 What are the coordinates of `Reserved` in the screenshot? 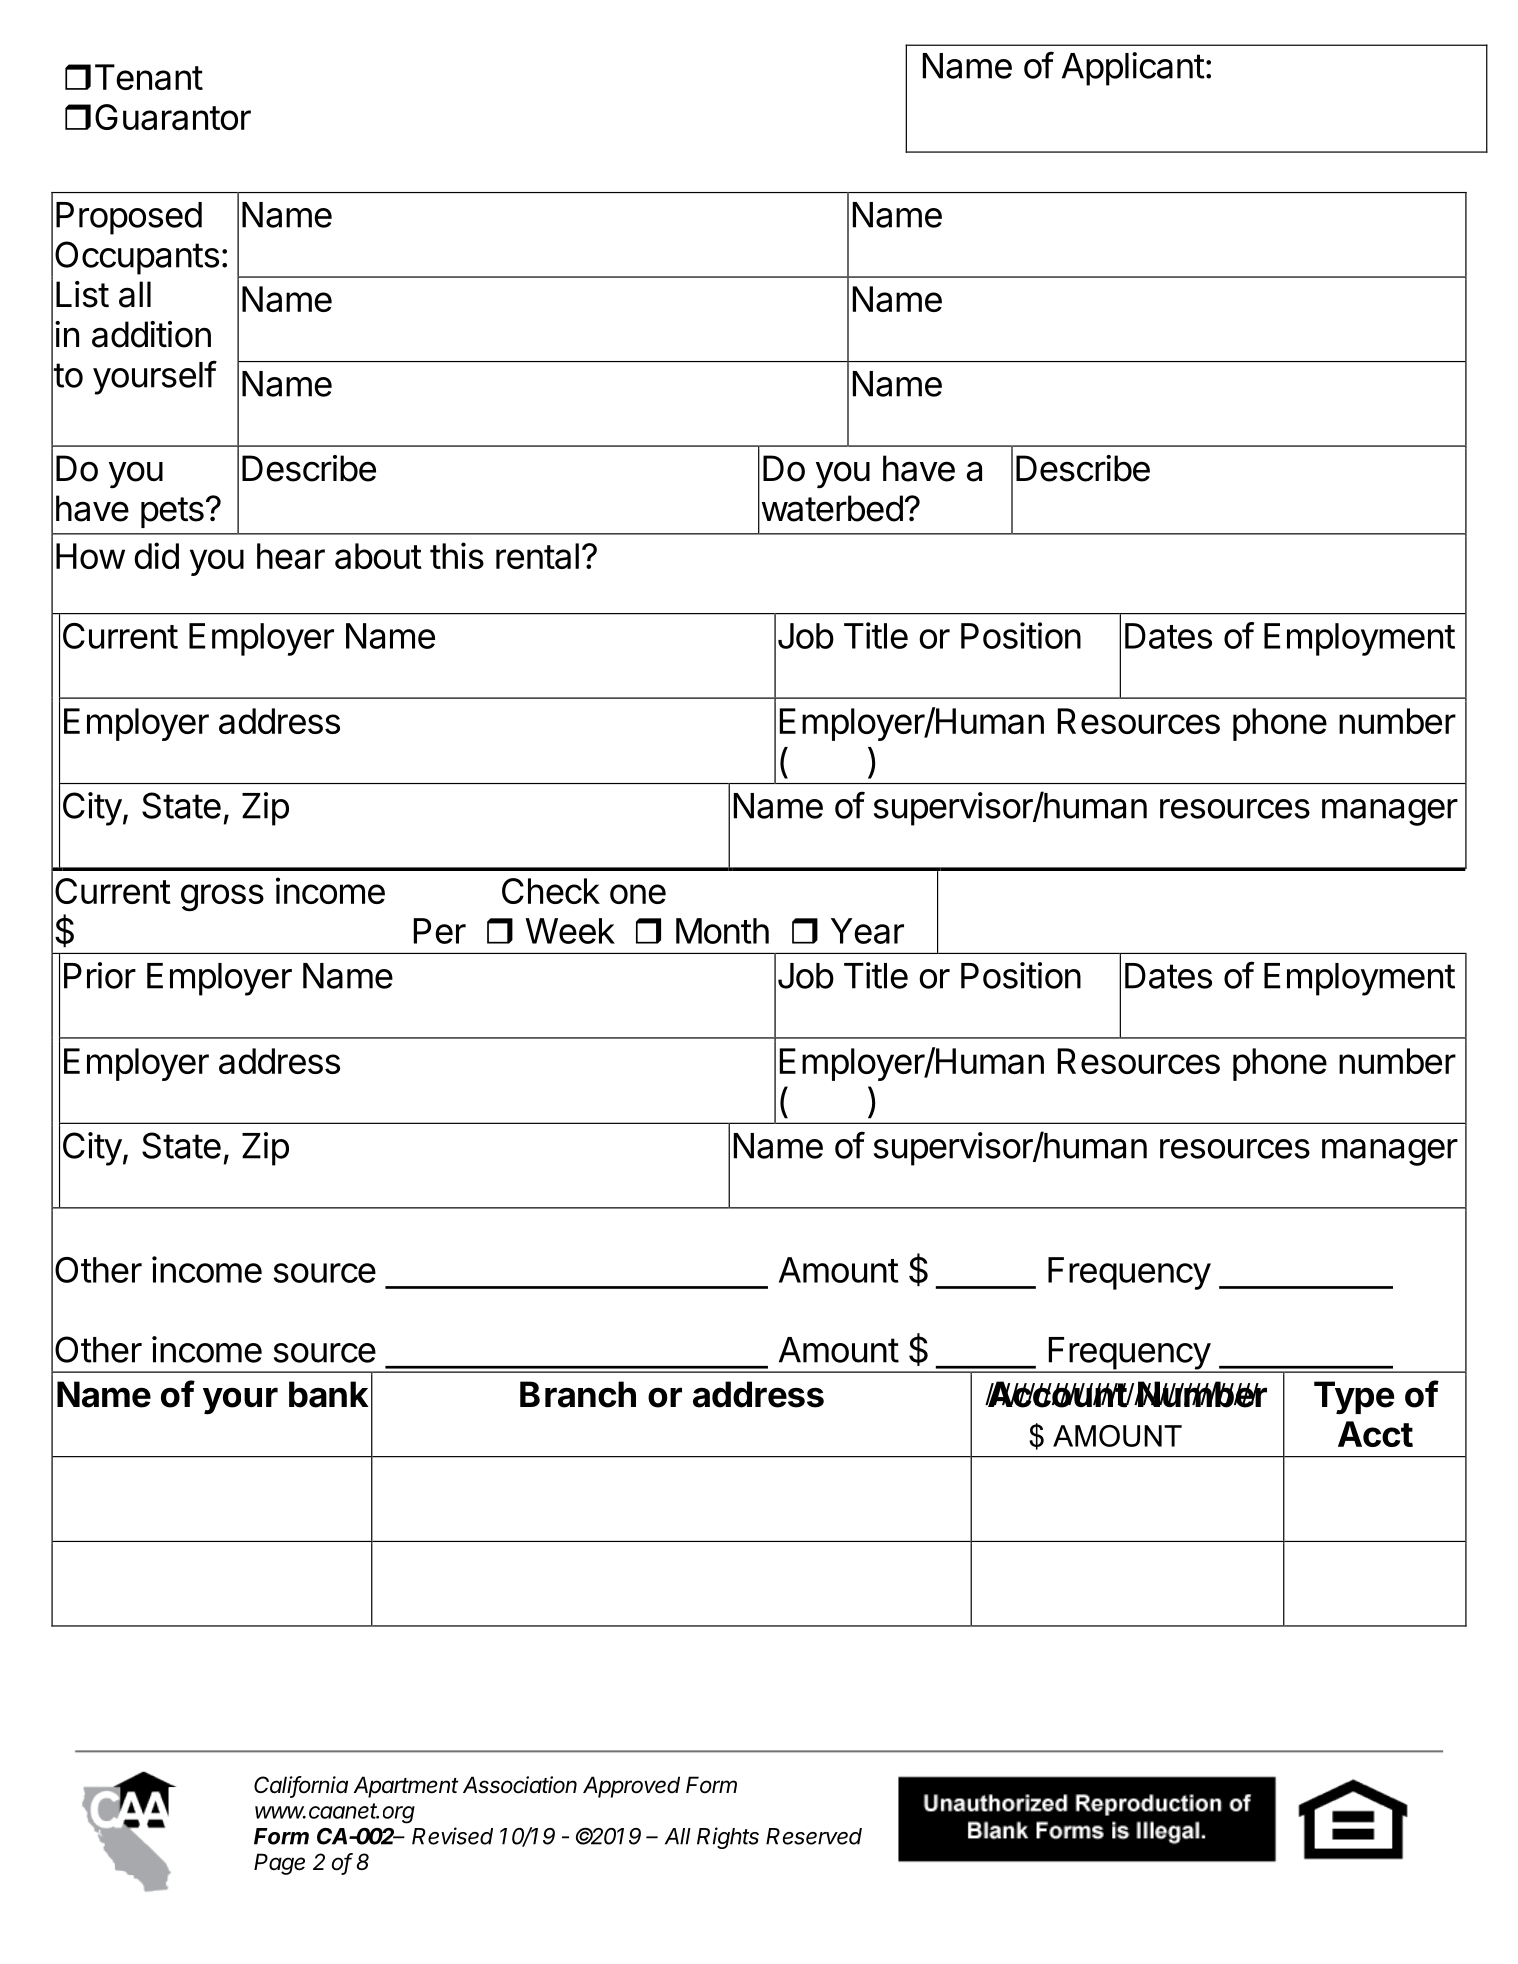 It's located at (814, 1836).
